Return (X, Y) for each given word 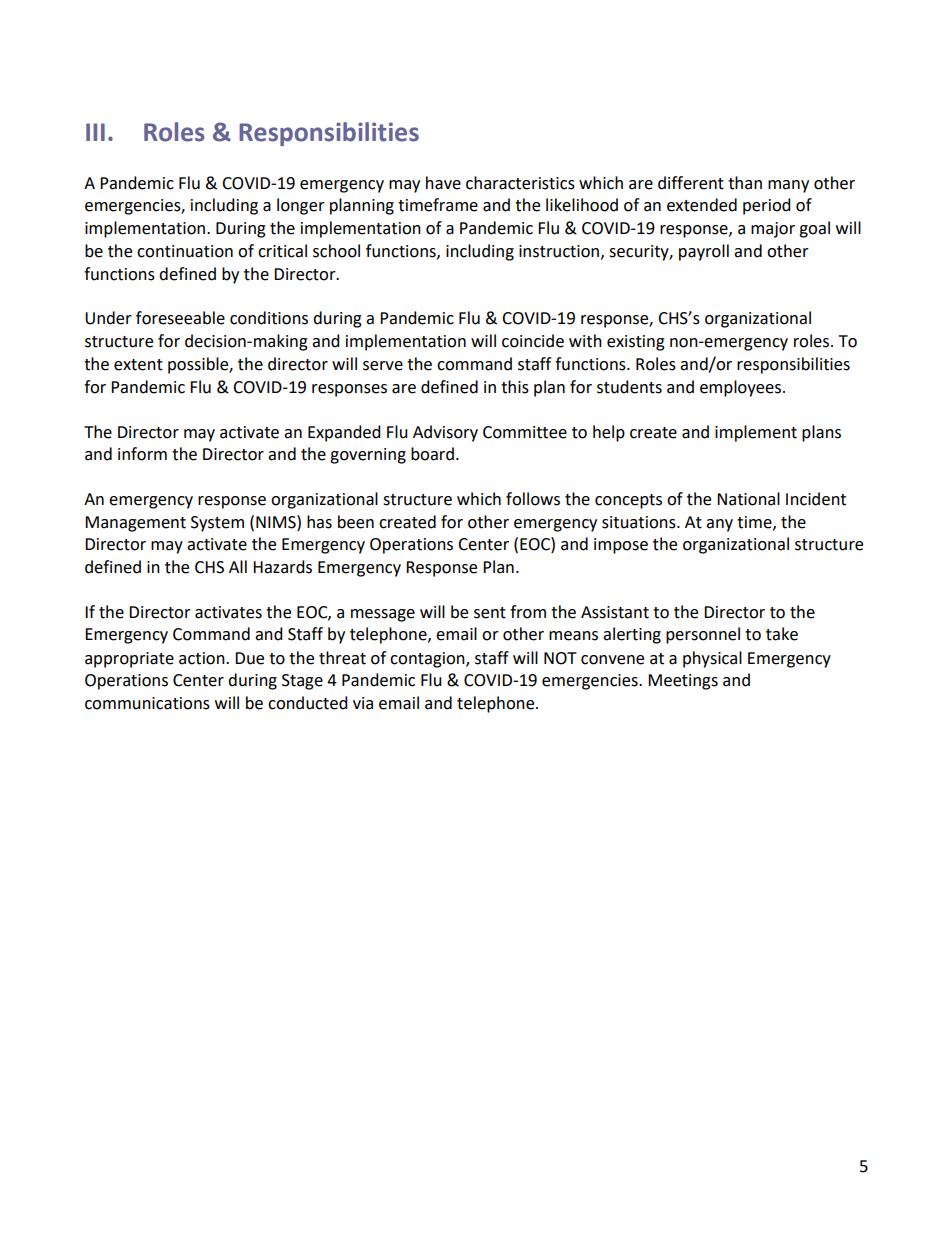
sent (490, 613)
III (95, 132)
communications (147, 703)
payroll (704, 252)
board (432, 454)
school (336, 251)
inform (142, 454)
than (745, 183)
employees (742, 388)
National (748, 499)
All (238, 566)
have (443, 183)
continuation (185, 251)
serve (383, 366)
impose (621, 546)
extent (138, 365)
